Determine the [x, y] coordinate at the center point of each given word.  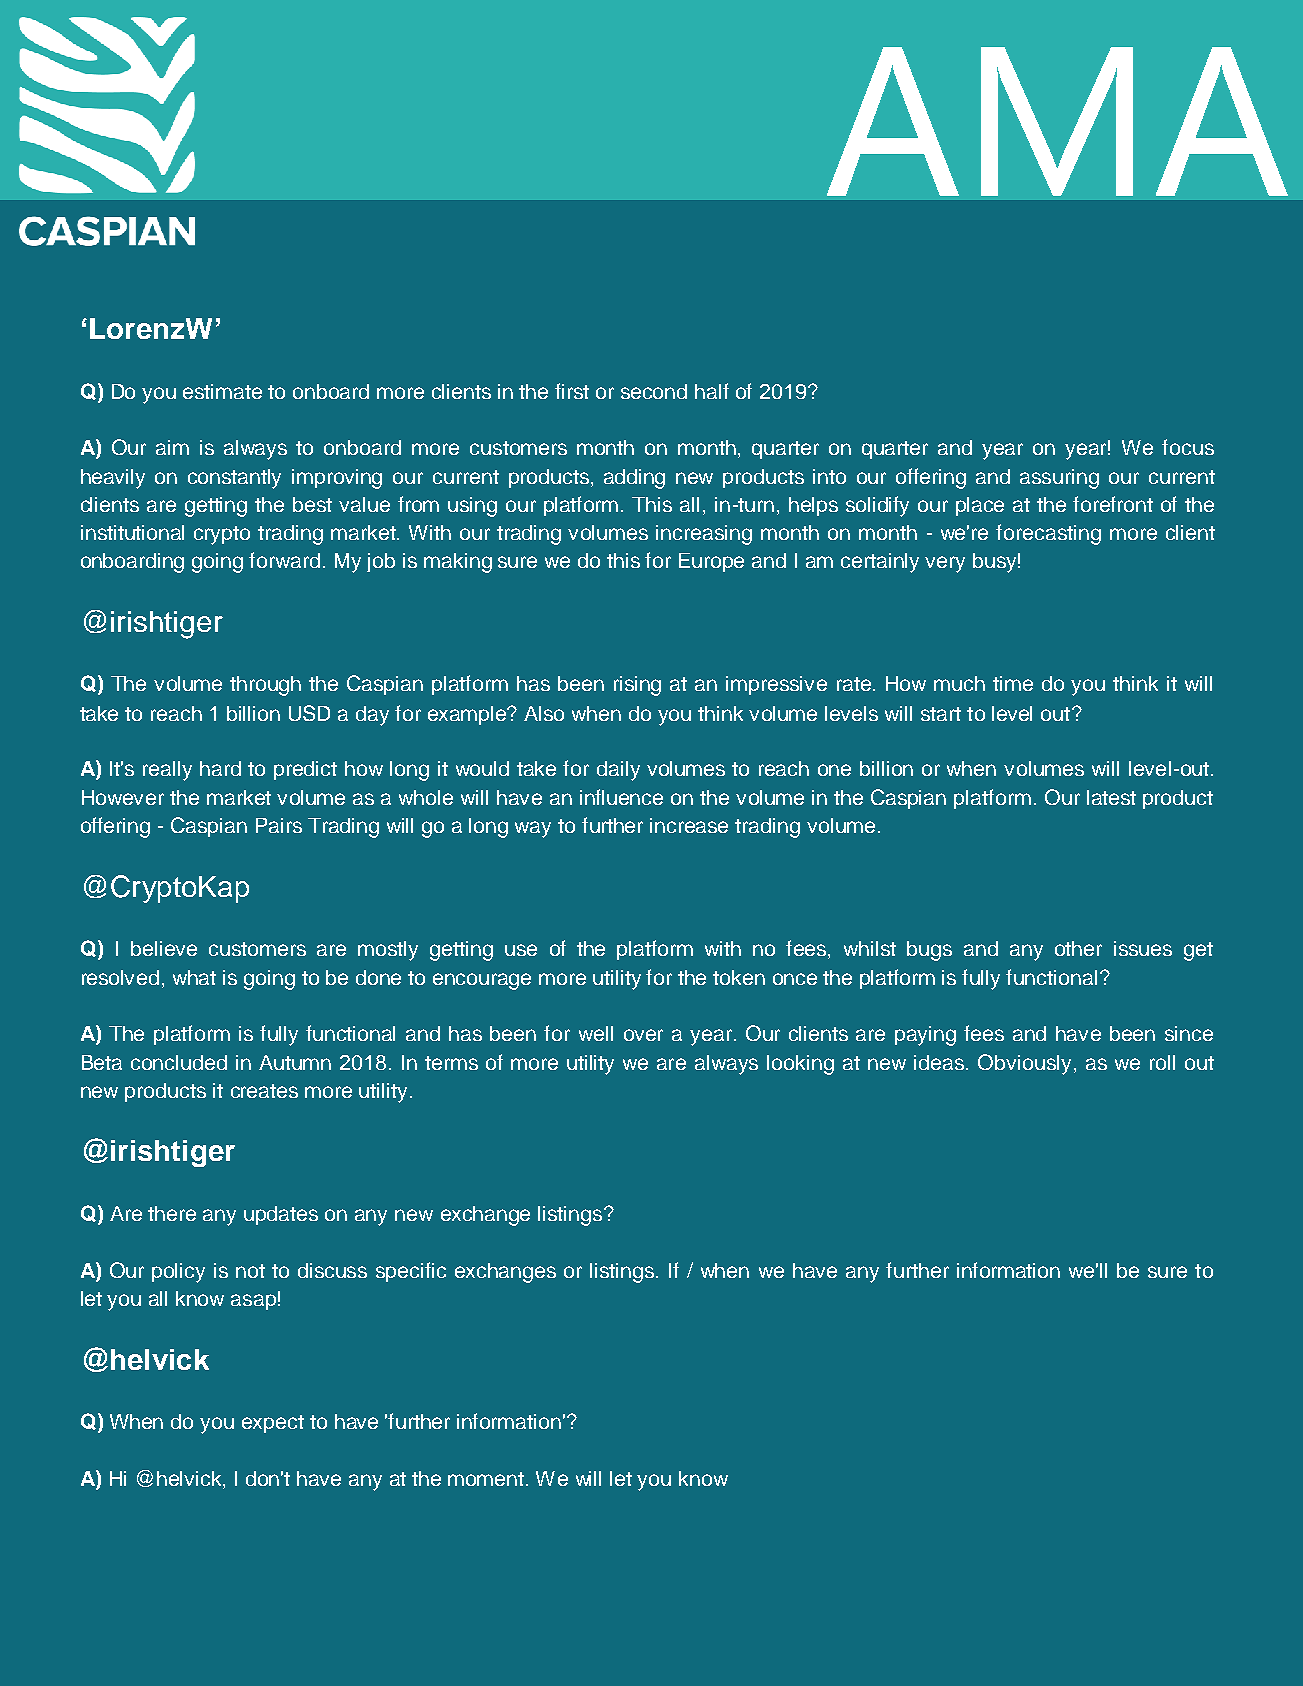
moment [487, 1479]
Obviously [1024, 1064]
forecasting [1048, 534]
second [654, 391]
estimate [222, 391]
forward [284, 560]
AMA [1057, 121]
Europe [711, 562]
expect [273, 1424]
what [194, 977]
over [643, 1035]
